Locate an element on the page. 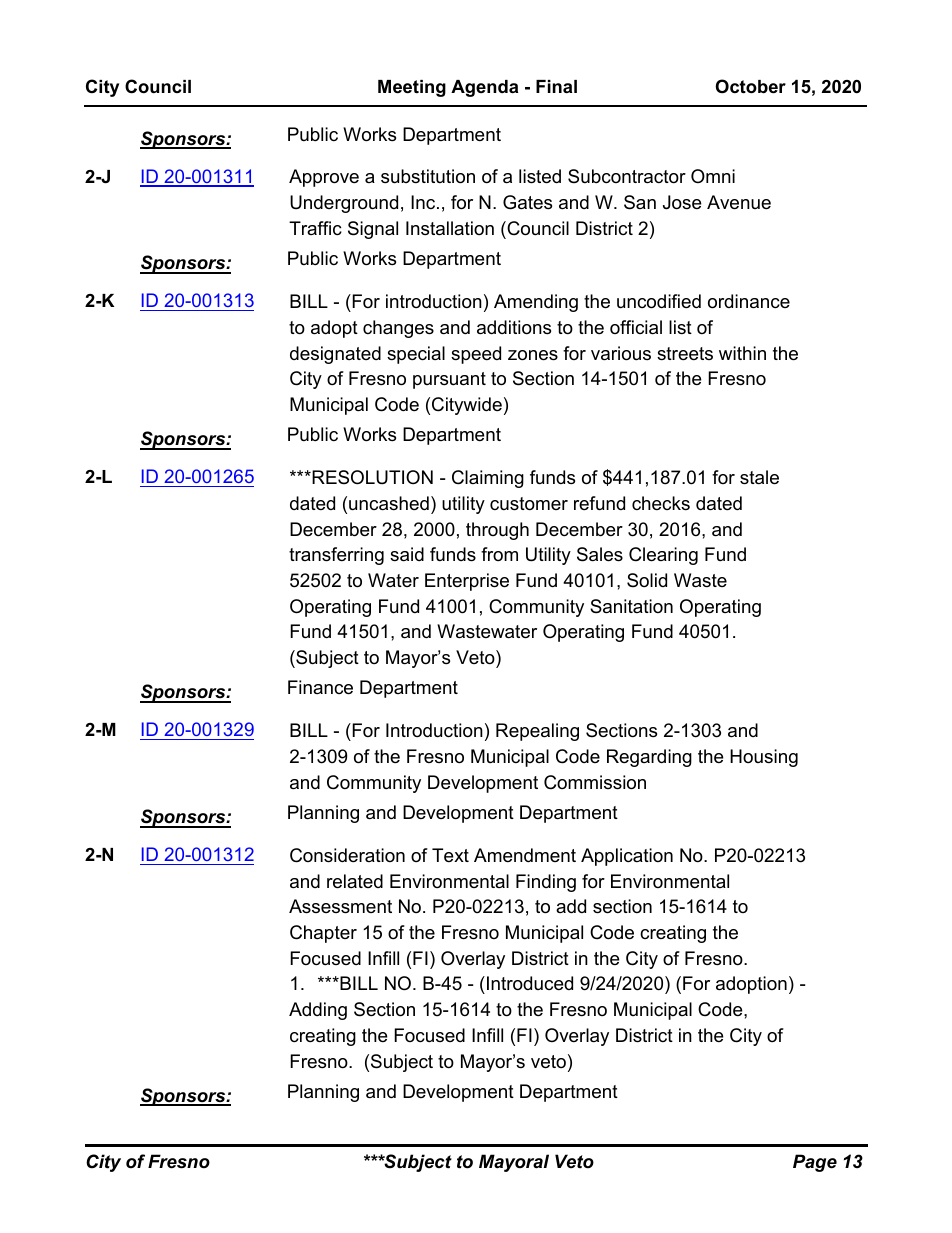  Housing is located at coordinates (764, 758).
